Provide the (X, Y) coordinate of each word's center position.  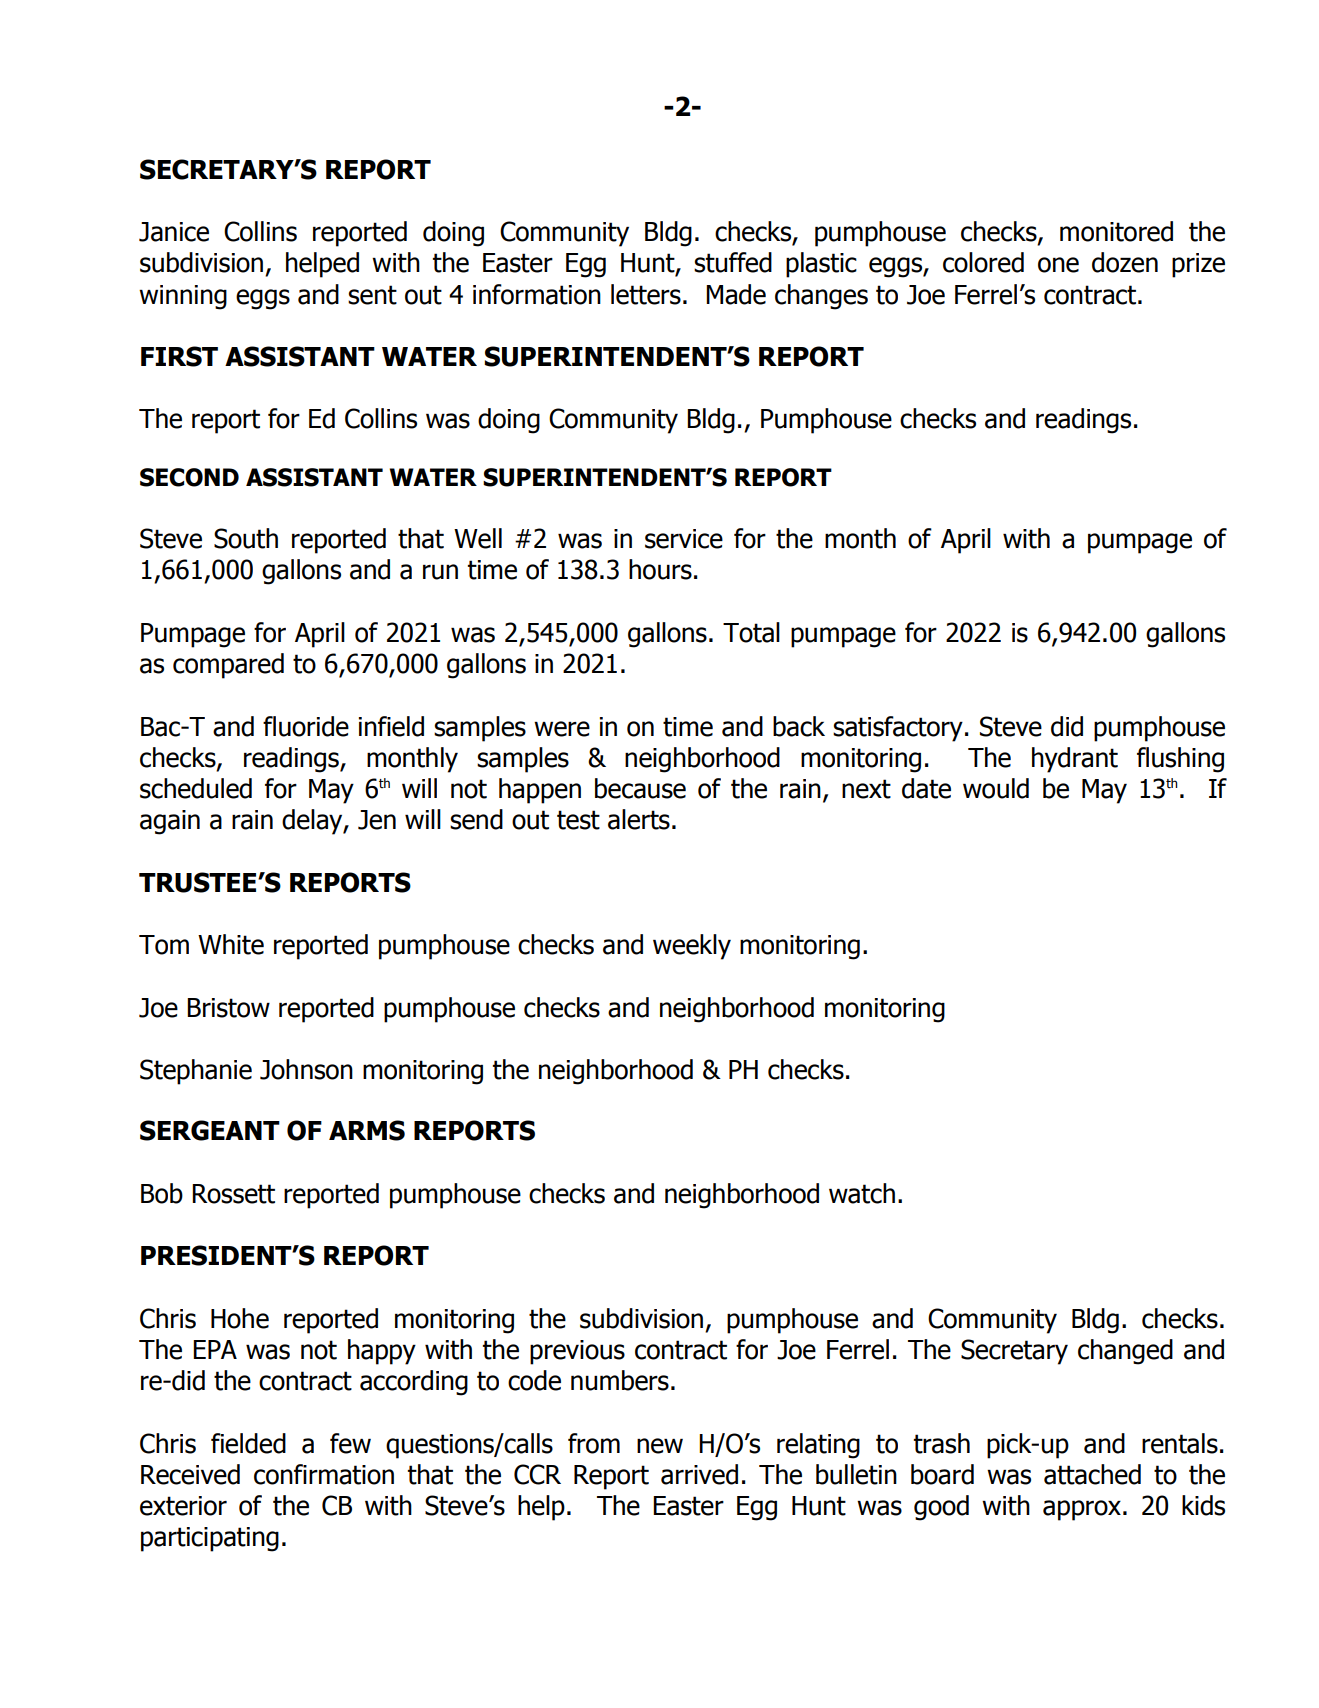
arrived (699, 1474)
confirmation (324, 1474)
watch (862, 1193)
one (1058, 265)
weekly (692, 947)
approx (1082, 1510)
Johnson (306, 1069)
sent (372, 295)
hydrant (1075, 760)
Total (751, 632)
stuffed (733, 262)
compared (228, 666)
